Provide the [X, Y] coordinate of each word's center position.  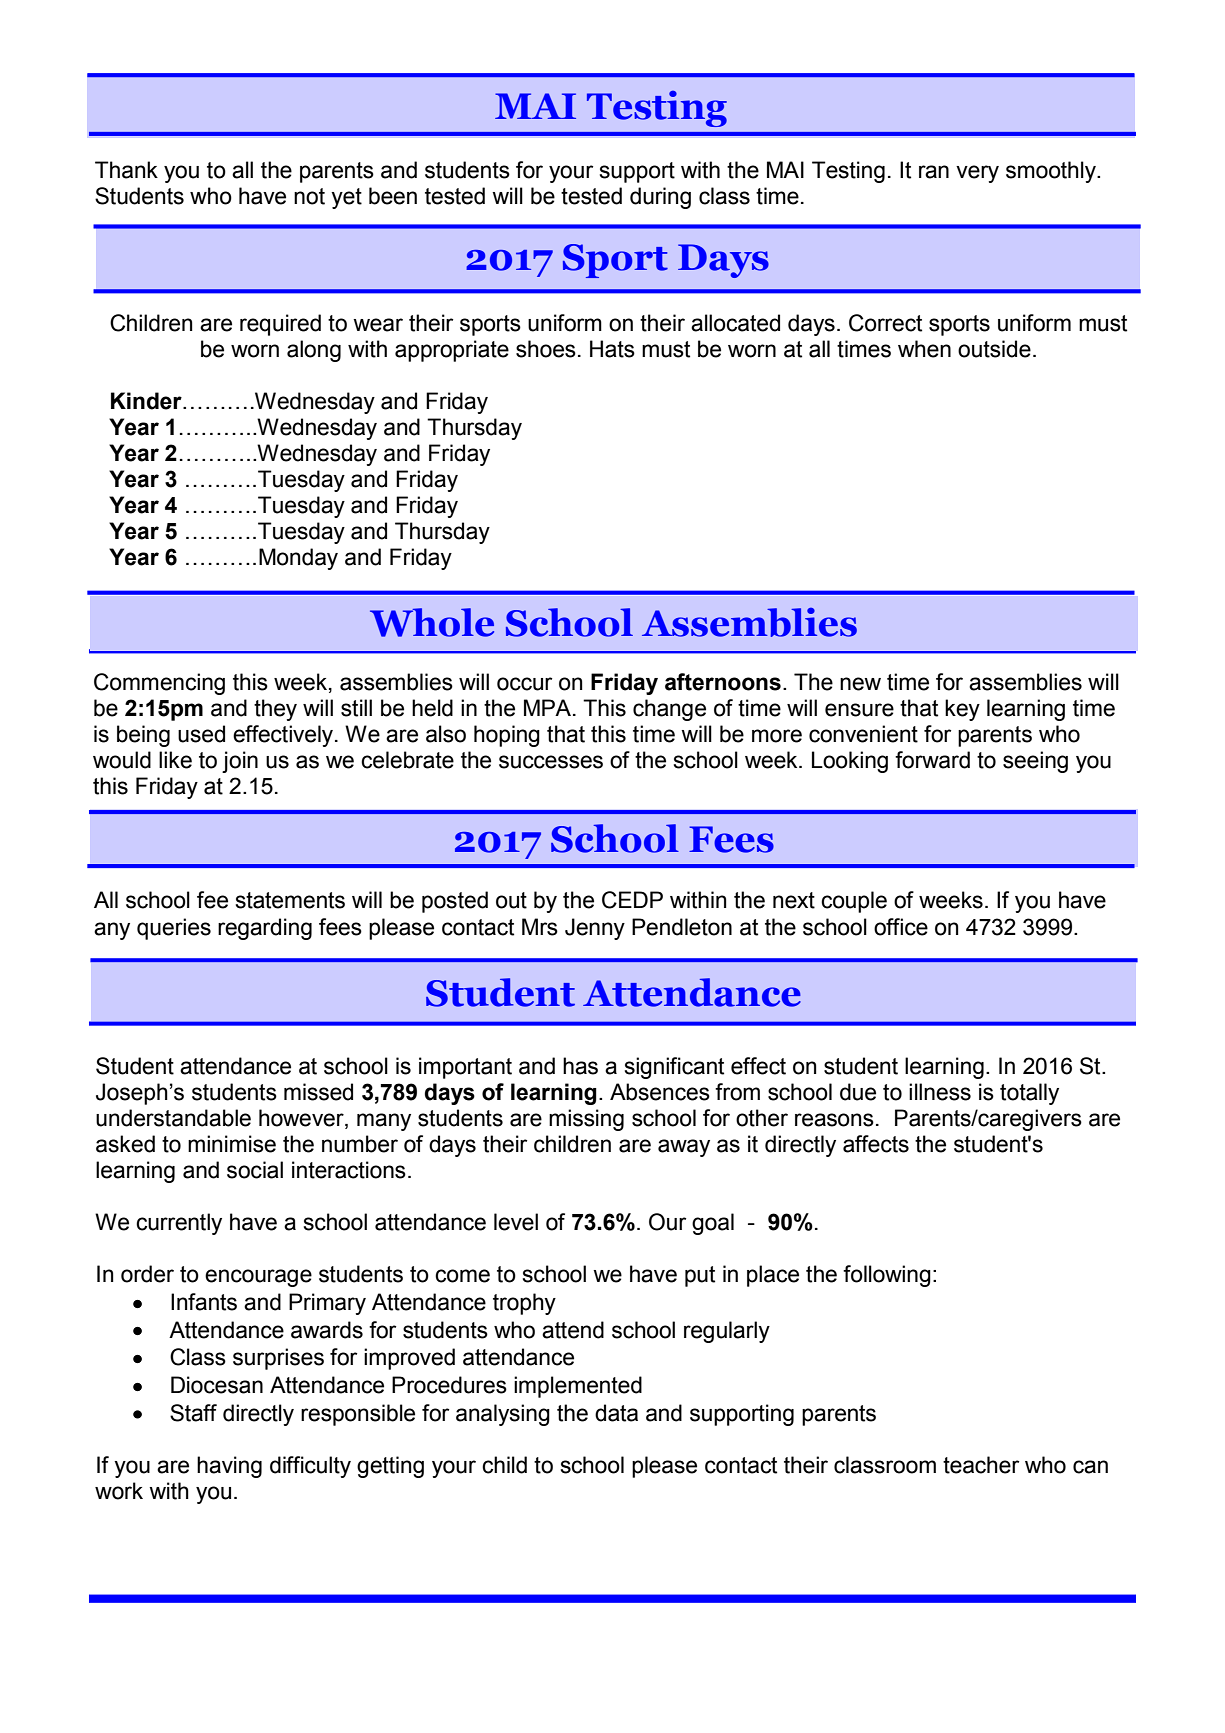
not [309, 196]
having [229, 1467]
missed [318, 1092]
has [580, 1066]
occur [524, 684]
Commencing [159, 684]
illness [940, 1092]
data [616, 1413]
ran [934, 172]
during [660, 198]
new [860, 684]
